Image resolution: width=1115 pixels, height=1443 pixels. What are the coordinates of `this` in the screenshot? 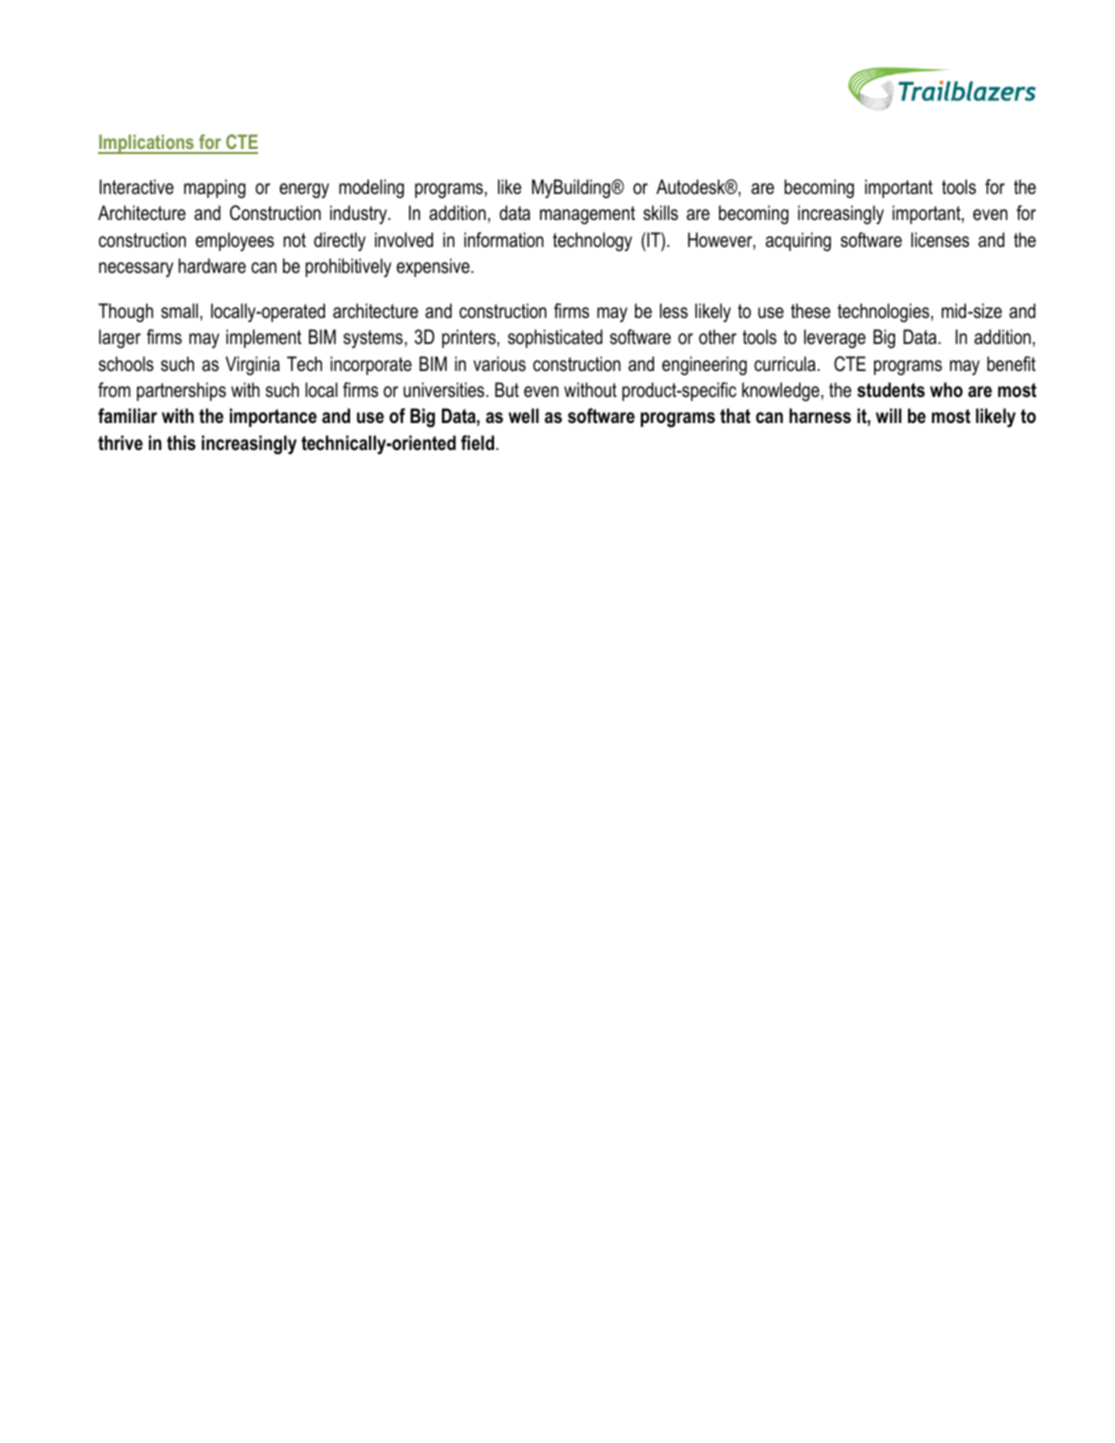 It's located at (181, 443).
